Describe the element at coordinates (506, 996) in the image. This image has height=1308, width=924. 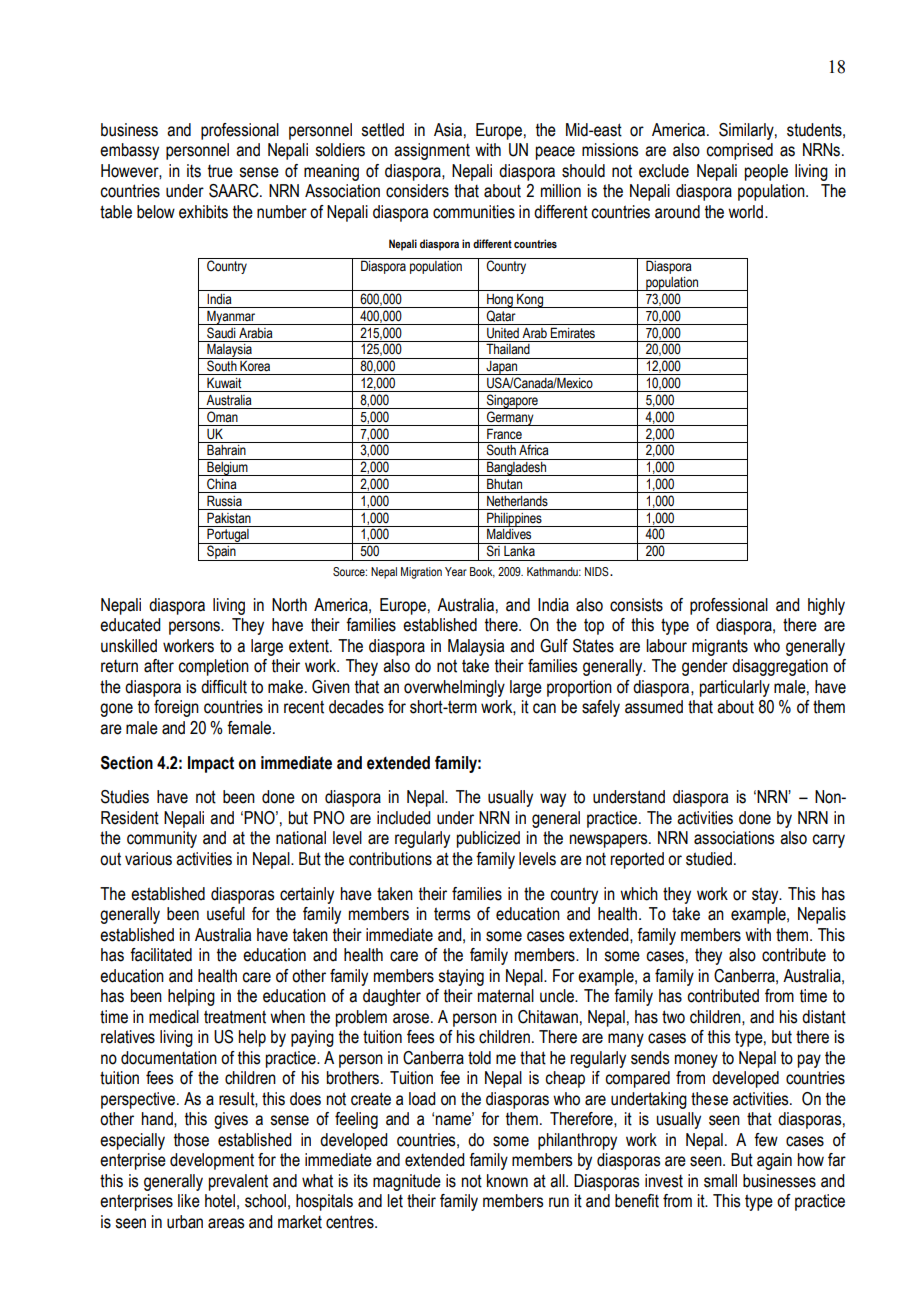
I see `maternal` at that location.
